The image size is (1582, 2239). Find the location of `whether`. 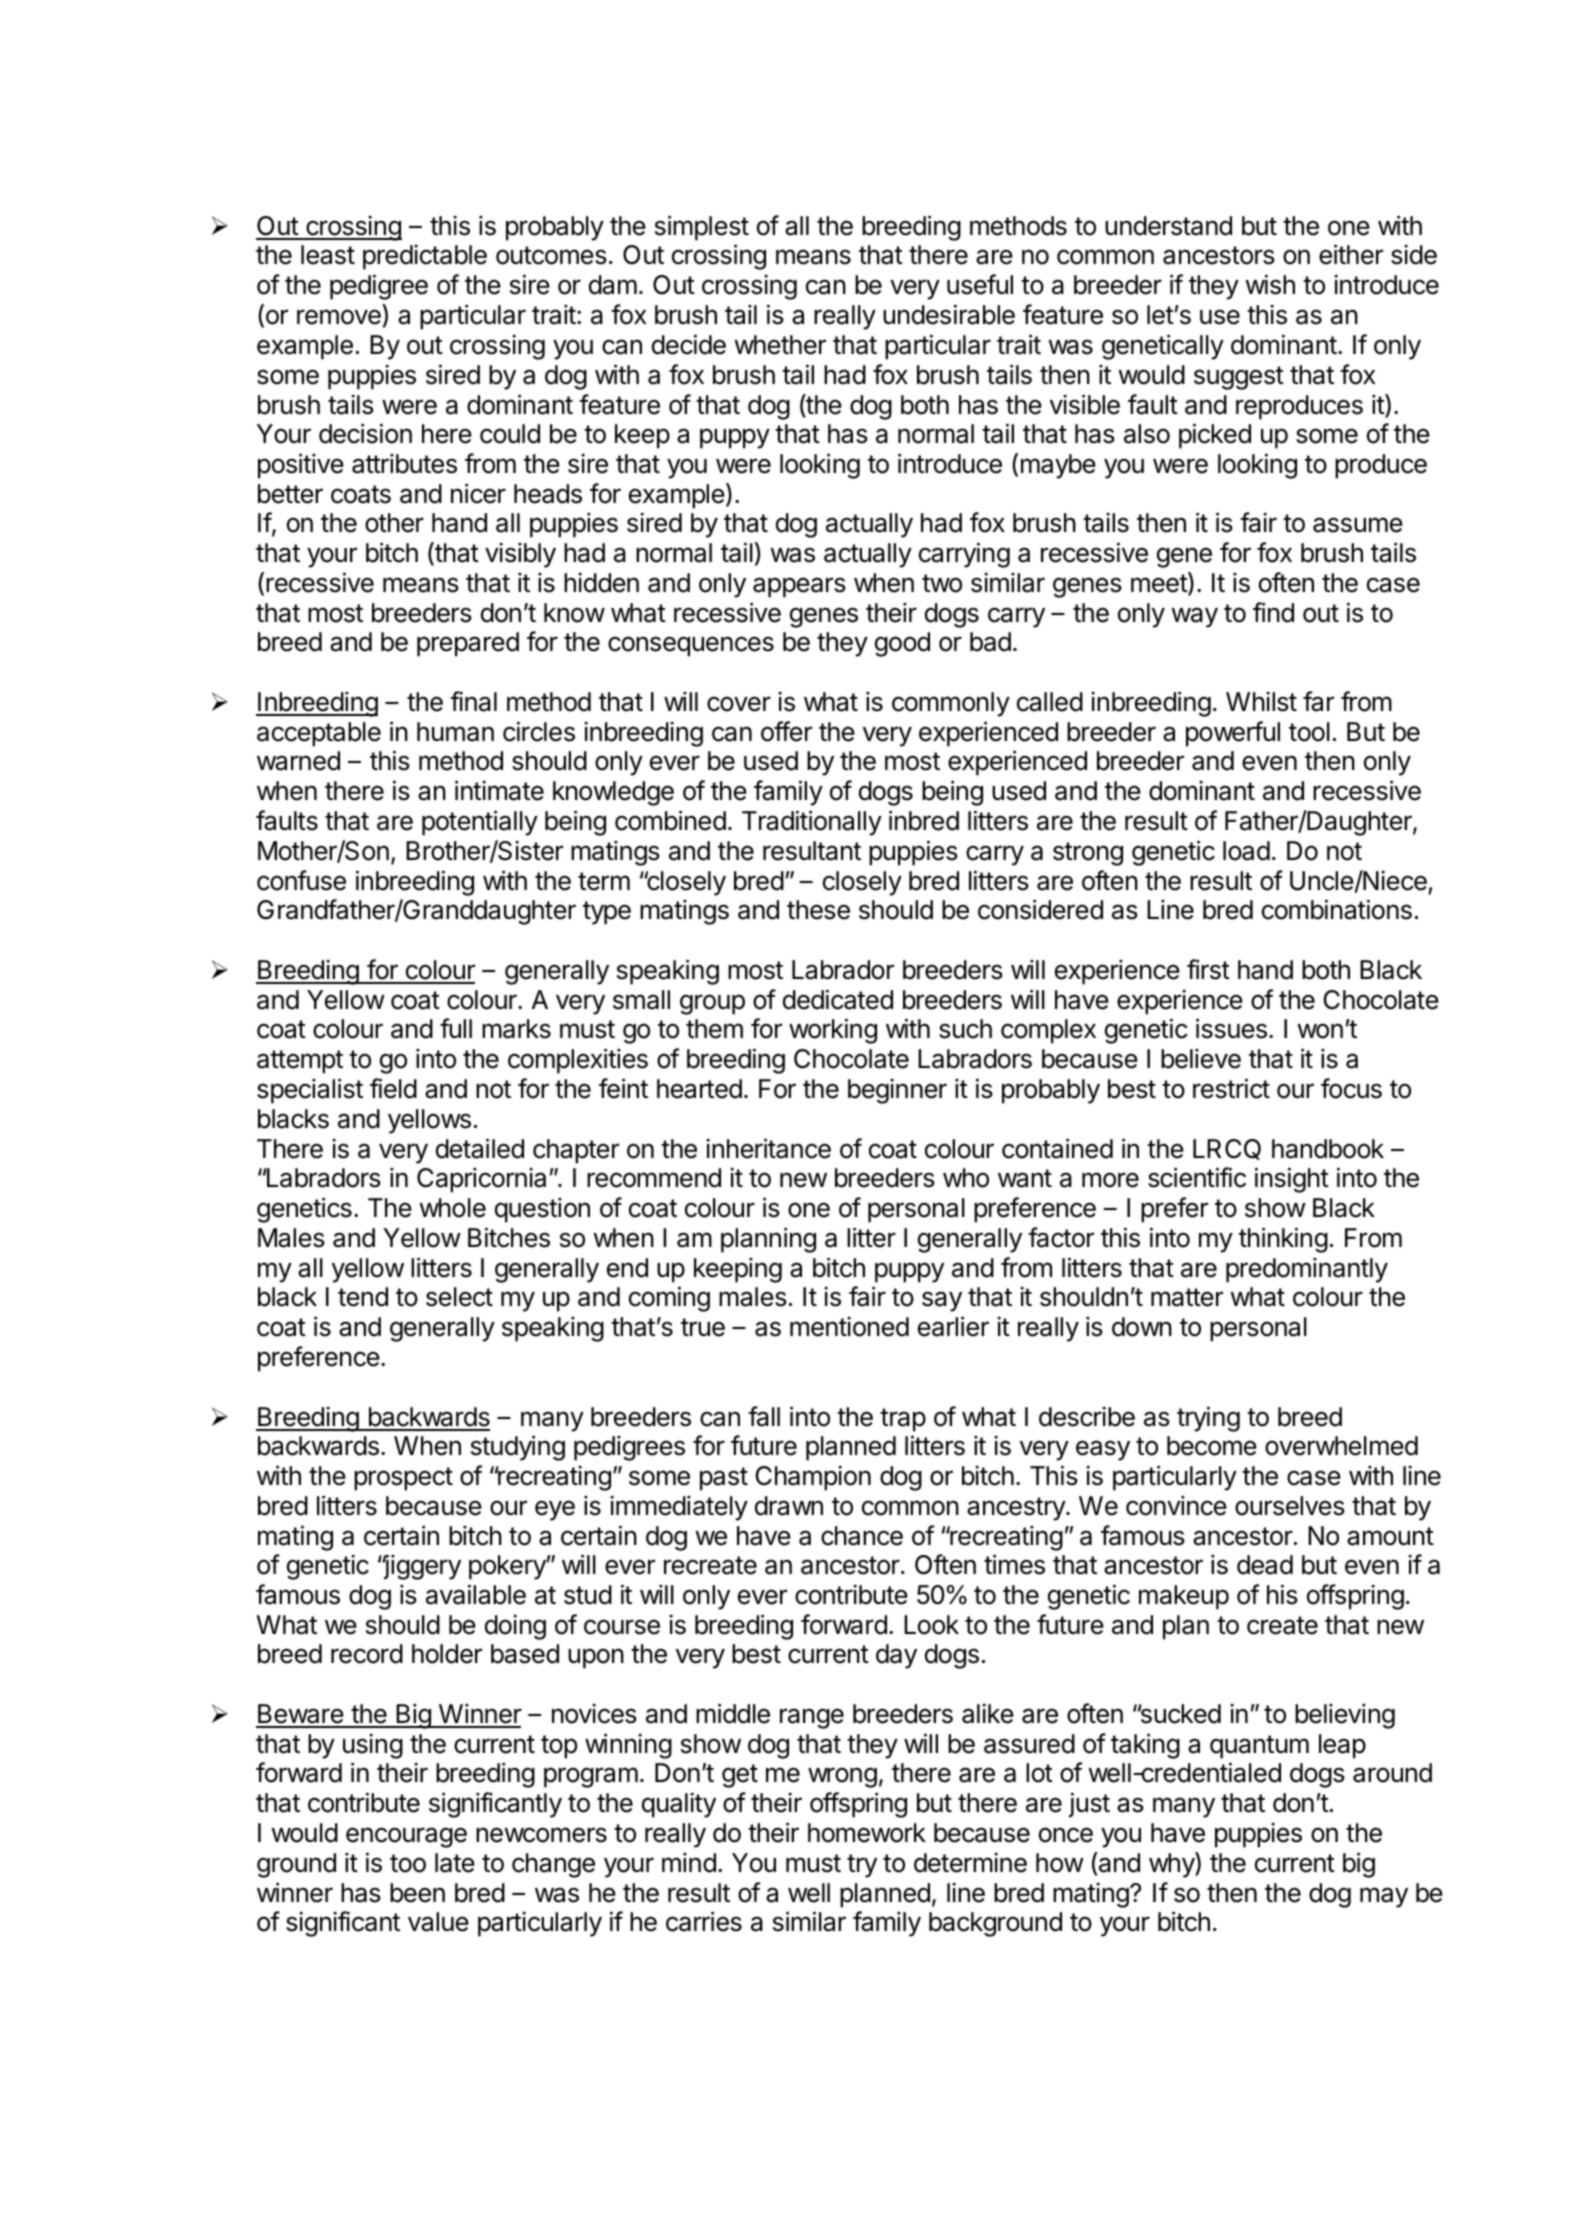

whether is located at coordinates (780, 345).
